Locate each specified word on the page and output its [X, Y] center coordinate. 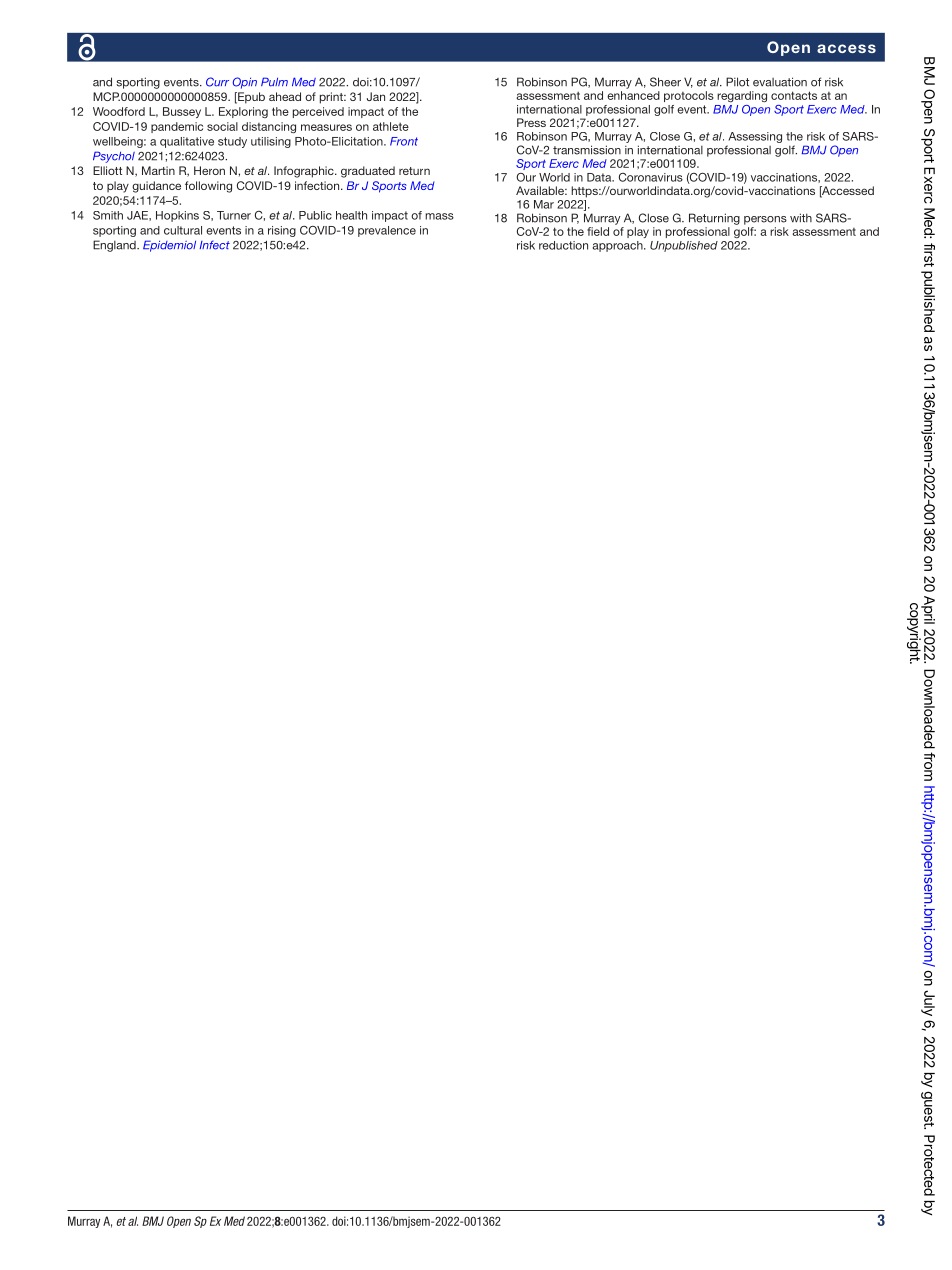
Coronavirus [651, 177]
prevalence [387, 231]
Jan [376, 96]
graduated [368, 172]
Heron [209, 170]
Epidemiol [169, 246]
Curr [217, 82]
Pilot [737, 82]
